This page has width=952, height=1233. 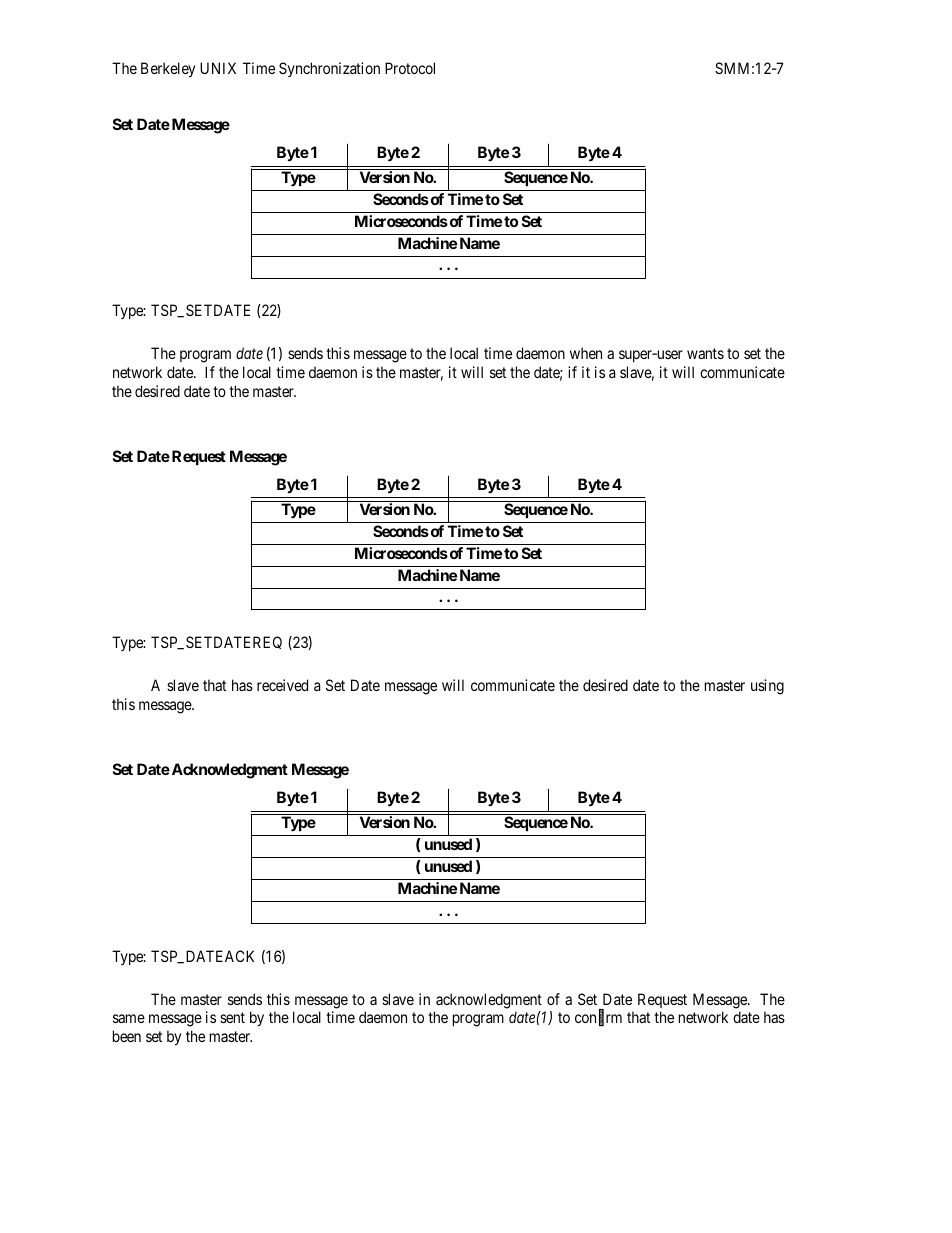 I want to click on using, so click(x=767, y=687).
